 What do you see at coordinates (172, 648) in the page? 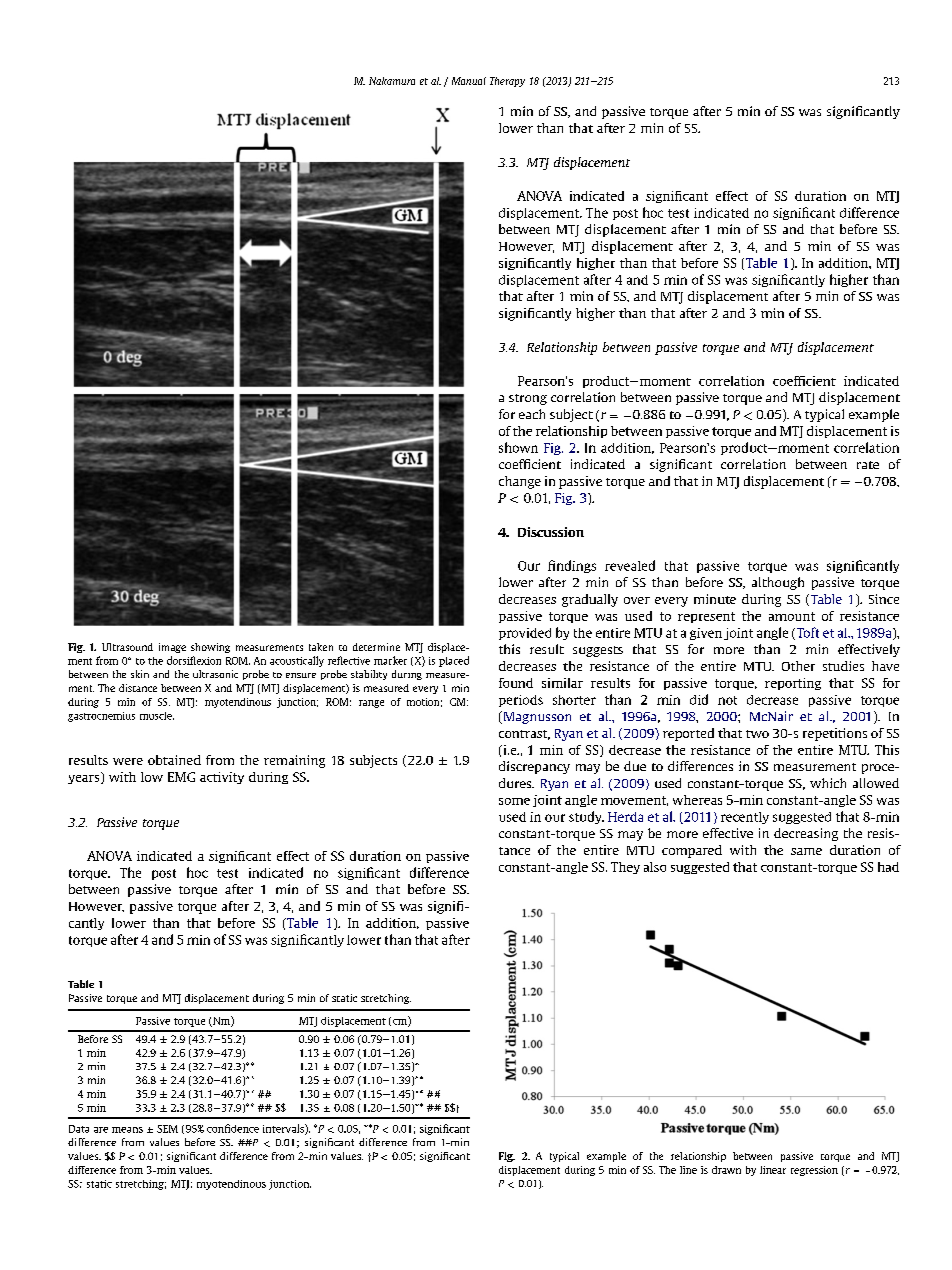
I see `image` at bounding box center [172, 648].
